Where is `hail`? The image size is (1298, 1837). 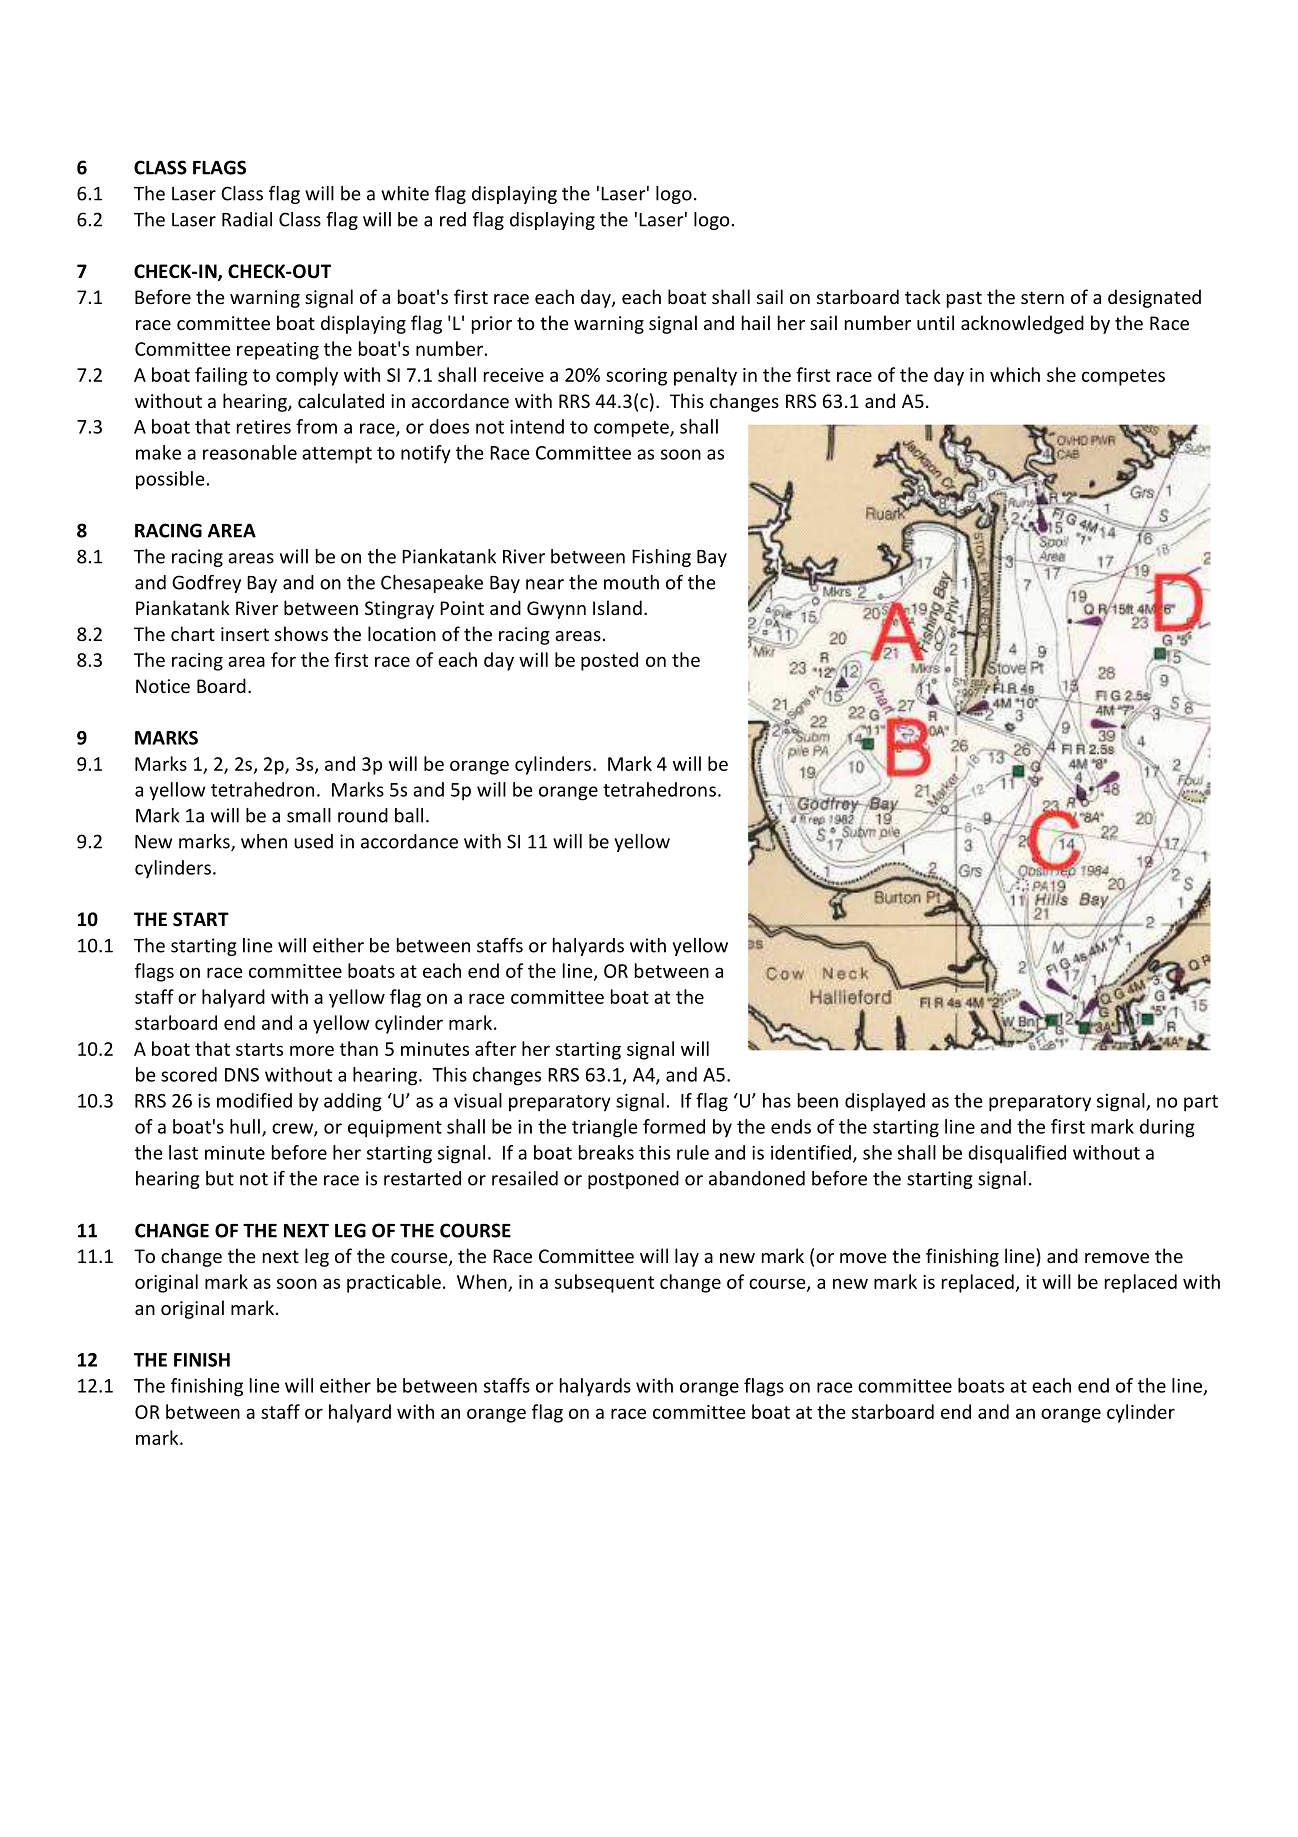
hail is located at coordinates (756, 322).
